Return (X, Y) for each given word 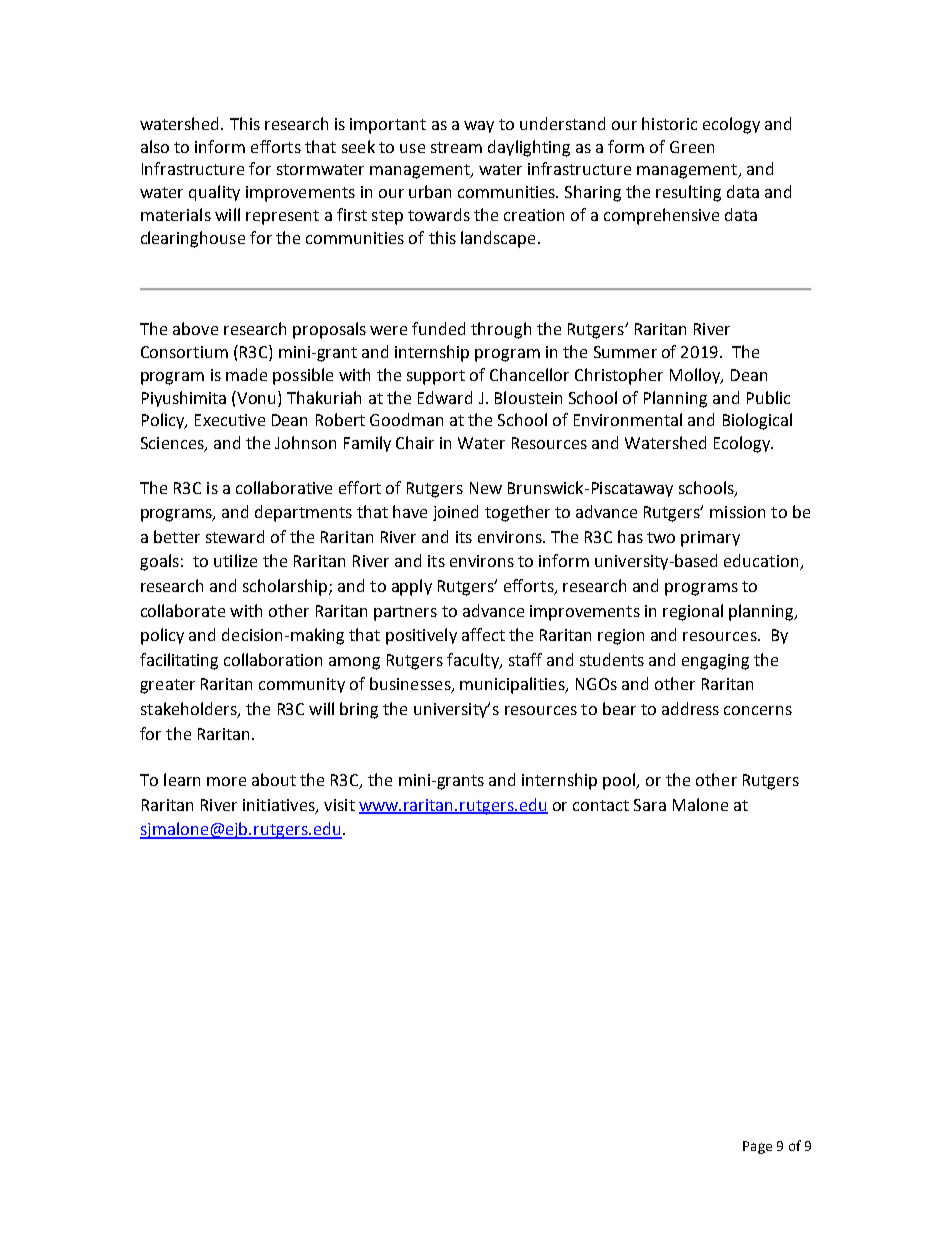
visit (339, 805)
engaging (715, 662)
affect (483, 634)
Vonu (258, 397)
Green (692, 147)
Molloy (696, 376)
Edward (445, 397)
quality (214, 193)
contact (601, 805)
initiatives (280, 806)
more (226, 781)
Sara (650, 805)
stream (456, 147)
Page (757, 1147)
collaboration (273, 659)
